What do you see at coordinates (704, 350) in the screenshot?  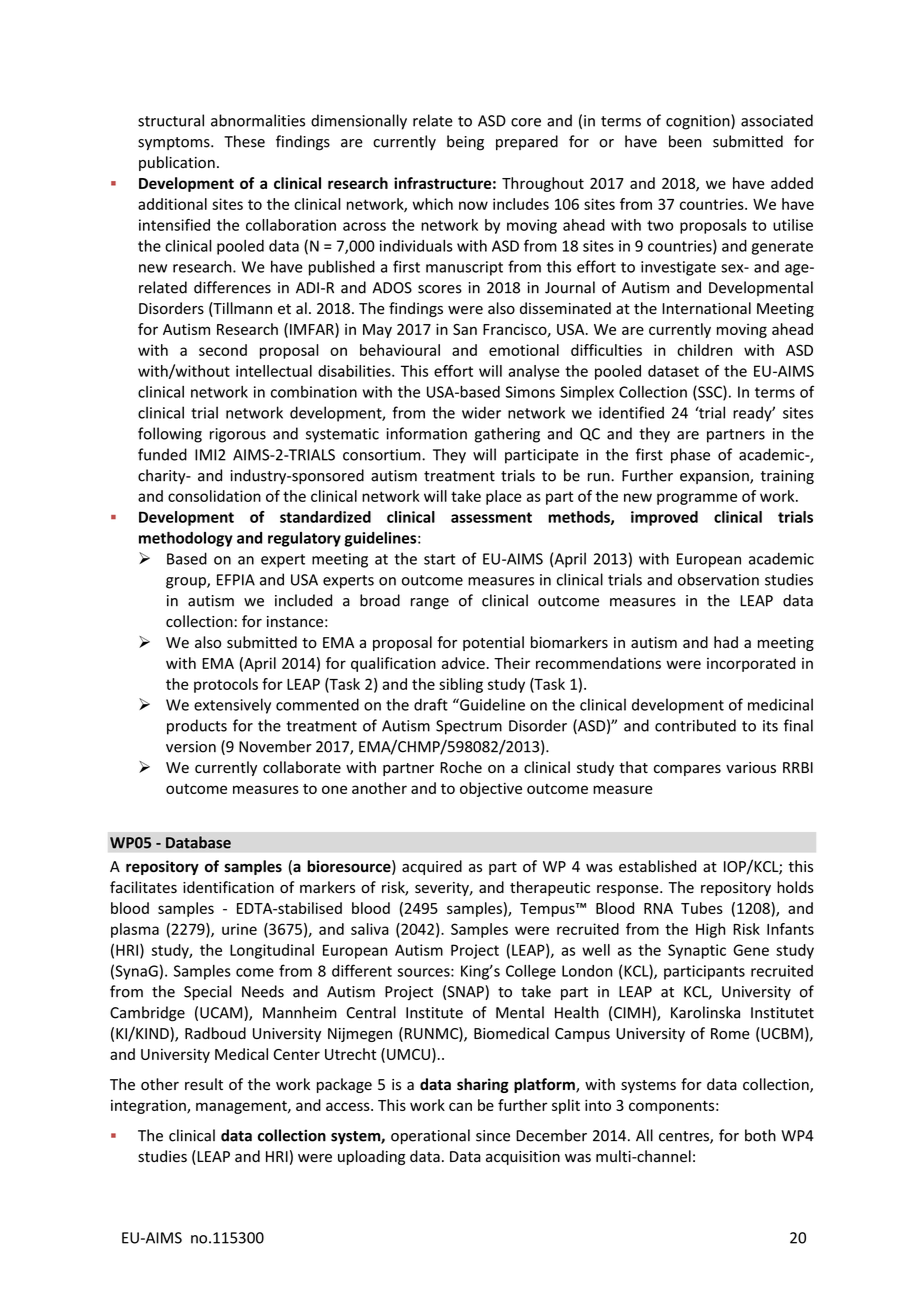 I see `children` at bounding box center [704, 350].
